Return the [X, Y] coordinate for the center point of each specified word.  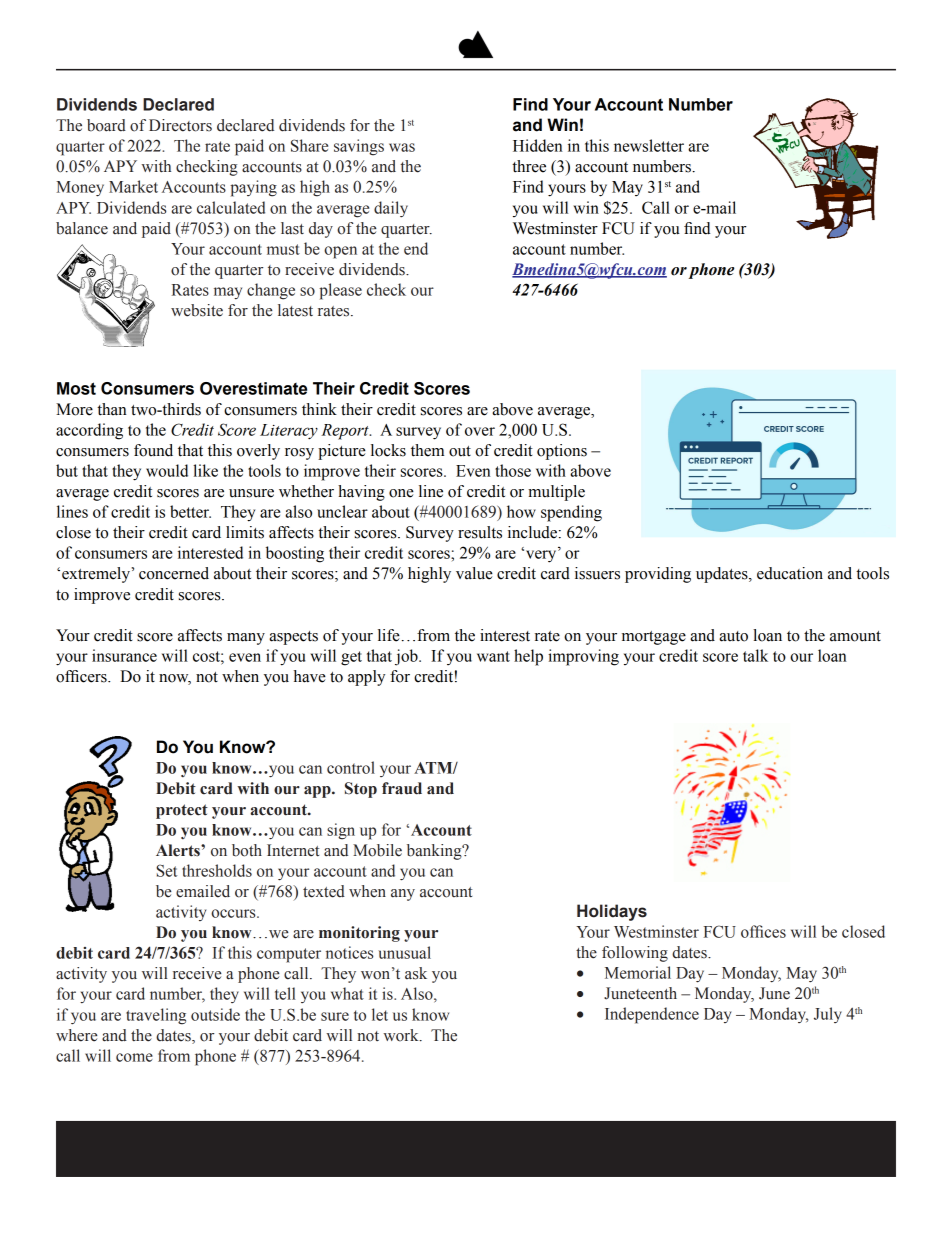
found [153, 450]
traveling [156, 1016]
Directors [180, 125]
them [427, 450]
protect [182, 811]
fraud [402, 788]
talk [755, 655]
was [402, 147]
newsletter [649, 145]
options [562, 452]
